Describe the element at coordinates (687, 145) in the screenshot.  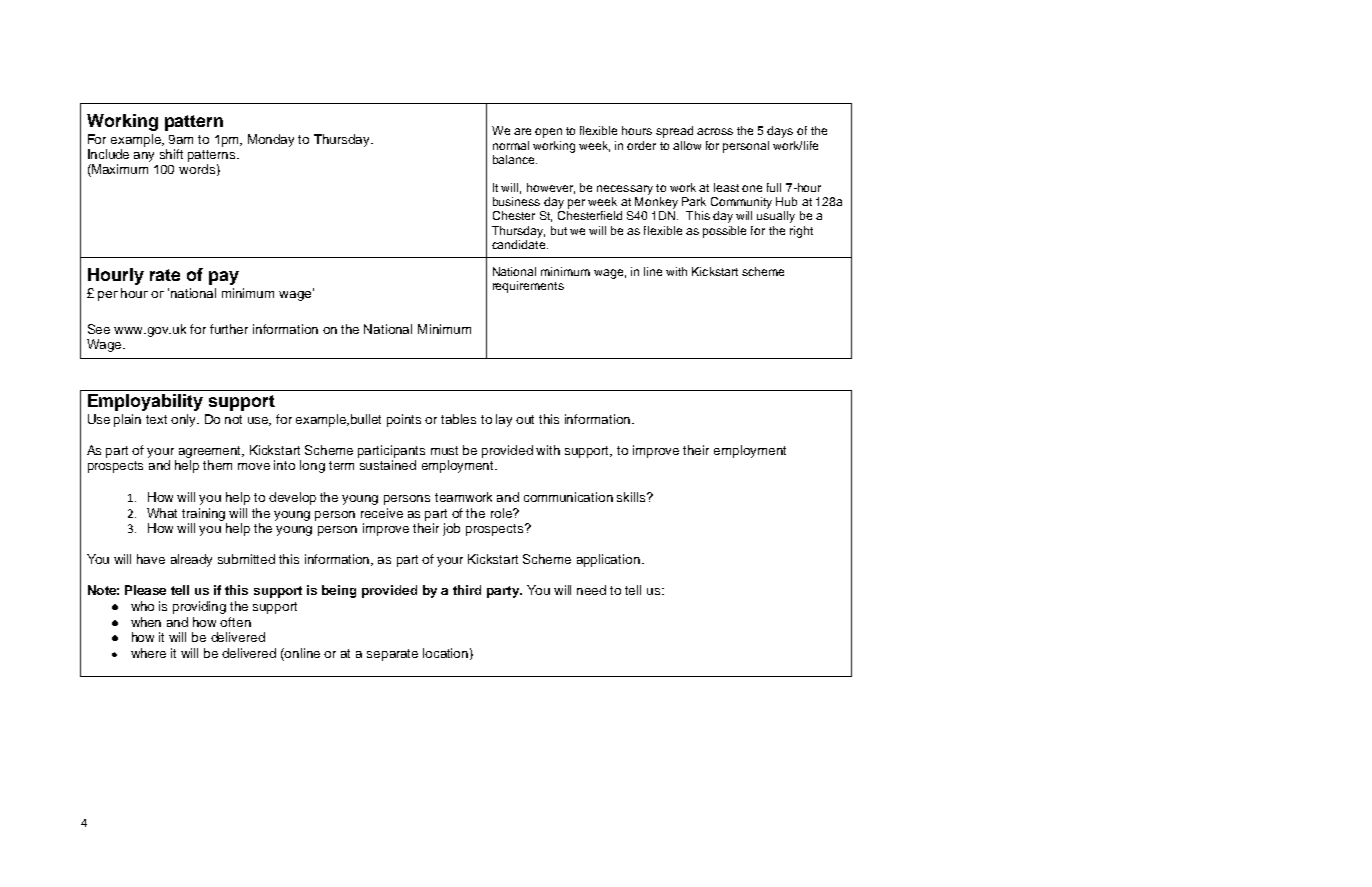
I see `allow` at that location.
